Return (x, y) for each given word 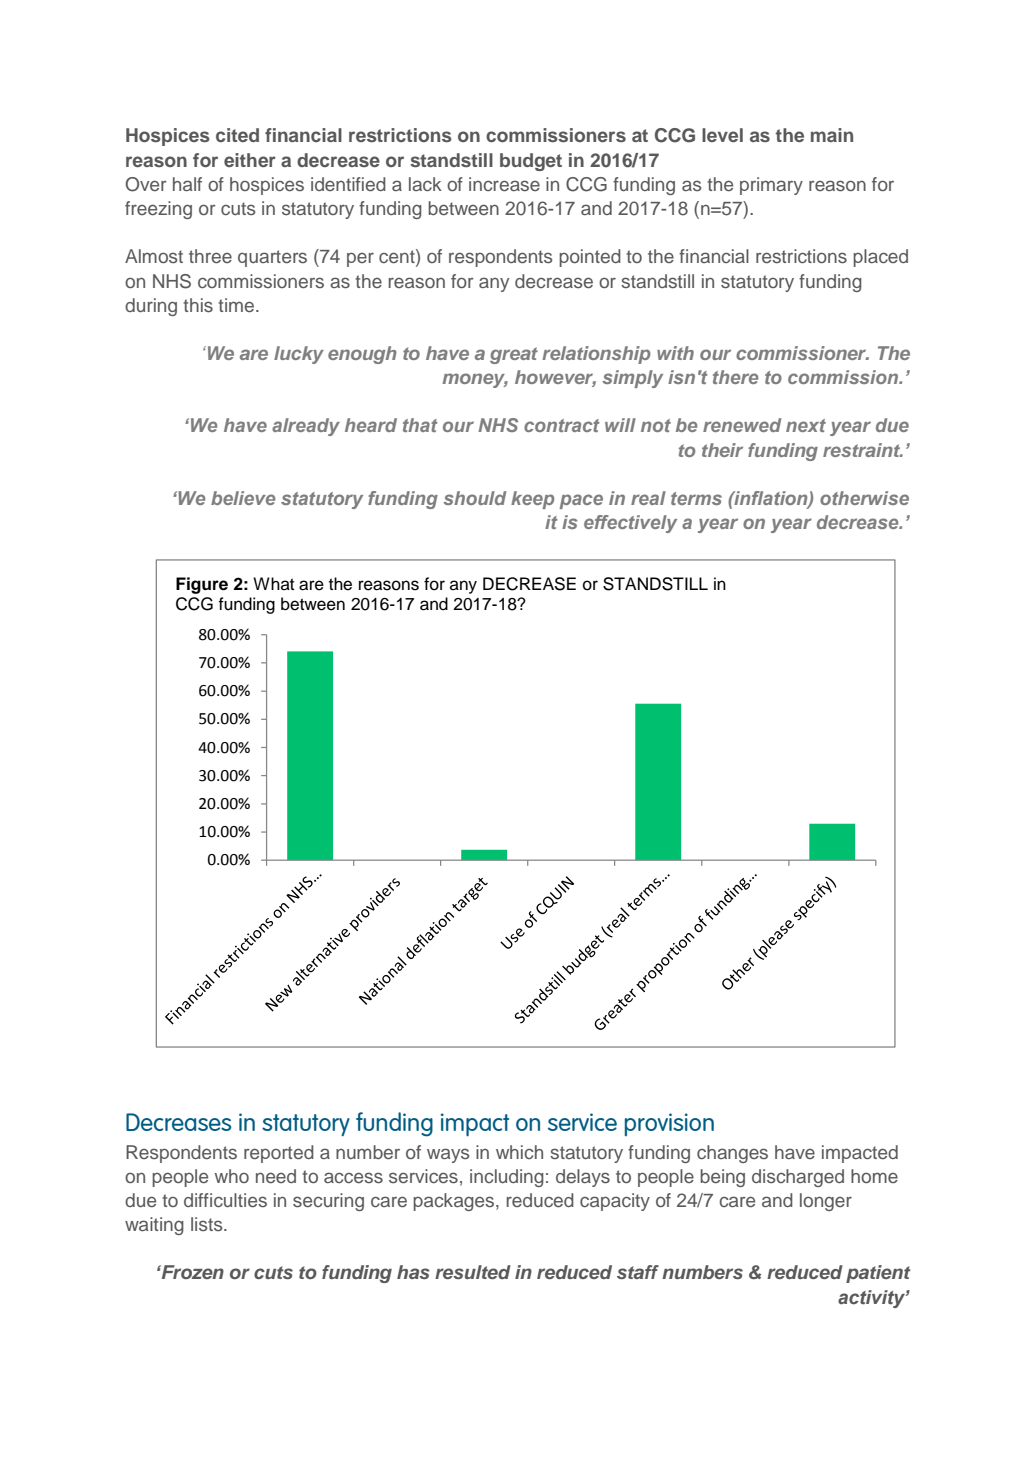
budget (531, 162)
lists (208, 1224)
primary (771, 186)
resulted (473, 1272)
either (250, 160)
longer (826, 1202)
